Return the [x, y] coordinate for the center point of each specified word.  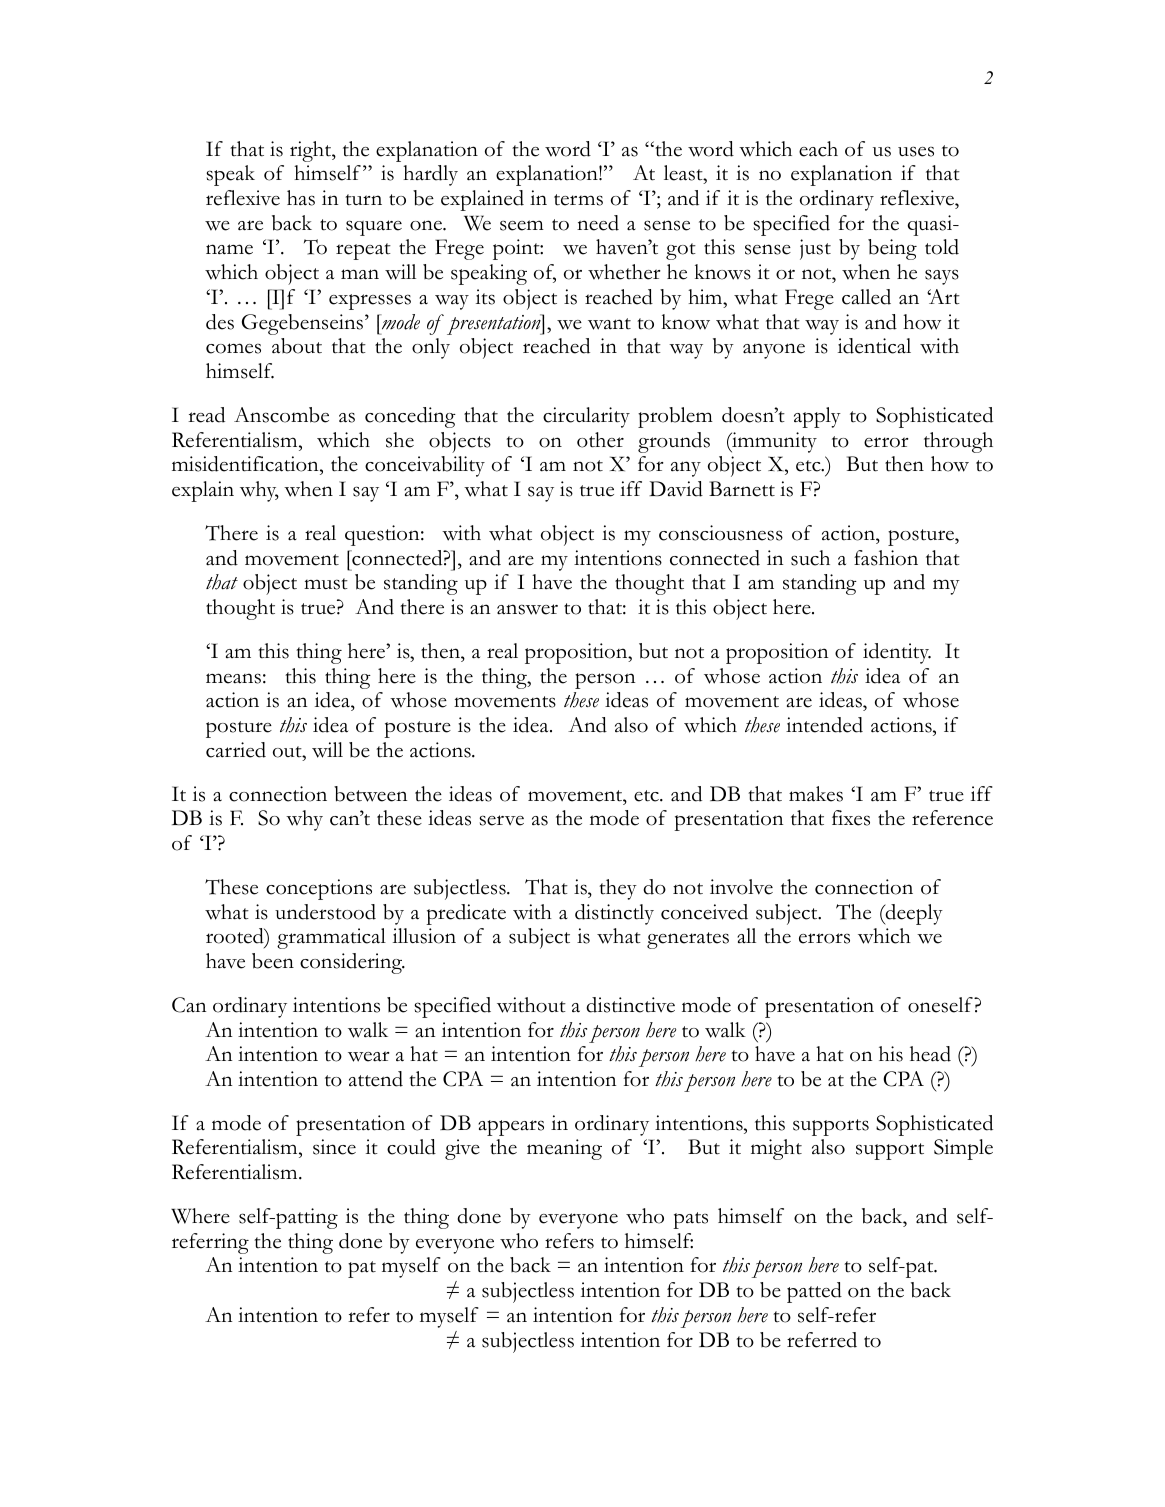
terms [578, 200]
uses [916, 151]
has [301, 198]
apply [817, 417]
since [334, 1147]
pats [690, 1220]
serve [501, 820]
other [600, 440]
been [273, 961]
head [930, 1054]
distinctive [630, 1005]
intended [824, 725]
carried [236, 750]
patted [814, 1292]
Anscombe [281, 415]
